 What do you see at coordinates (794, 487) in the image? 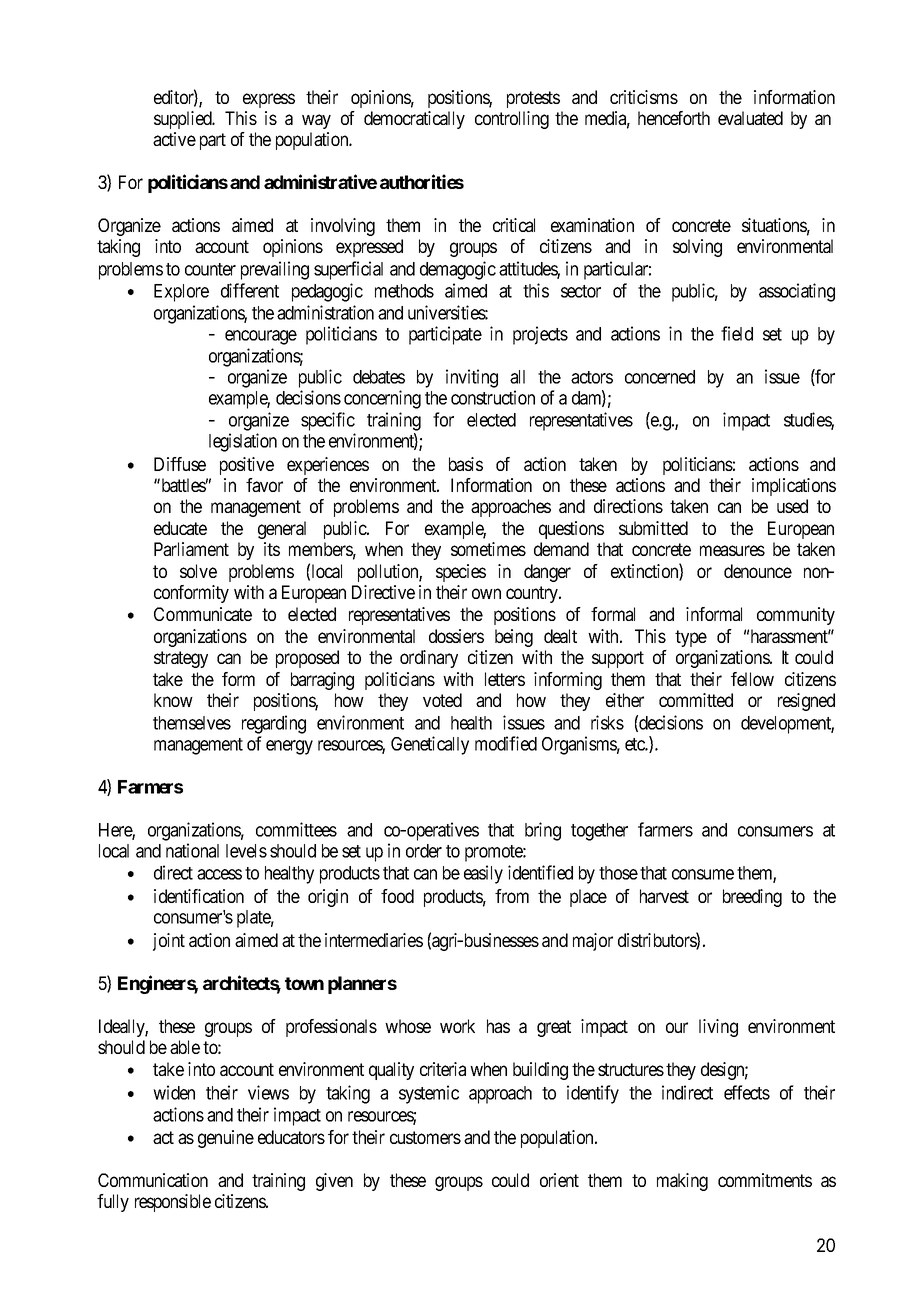
I see `implications` at bounding box center [794, 487].
